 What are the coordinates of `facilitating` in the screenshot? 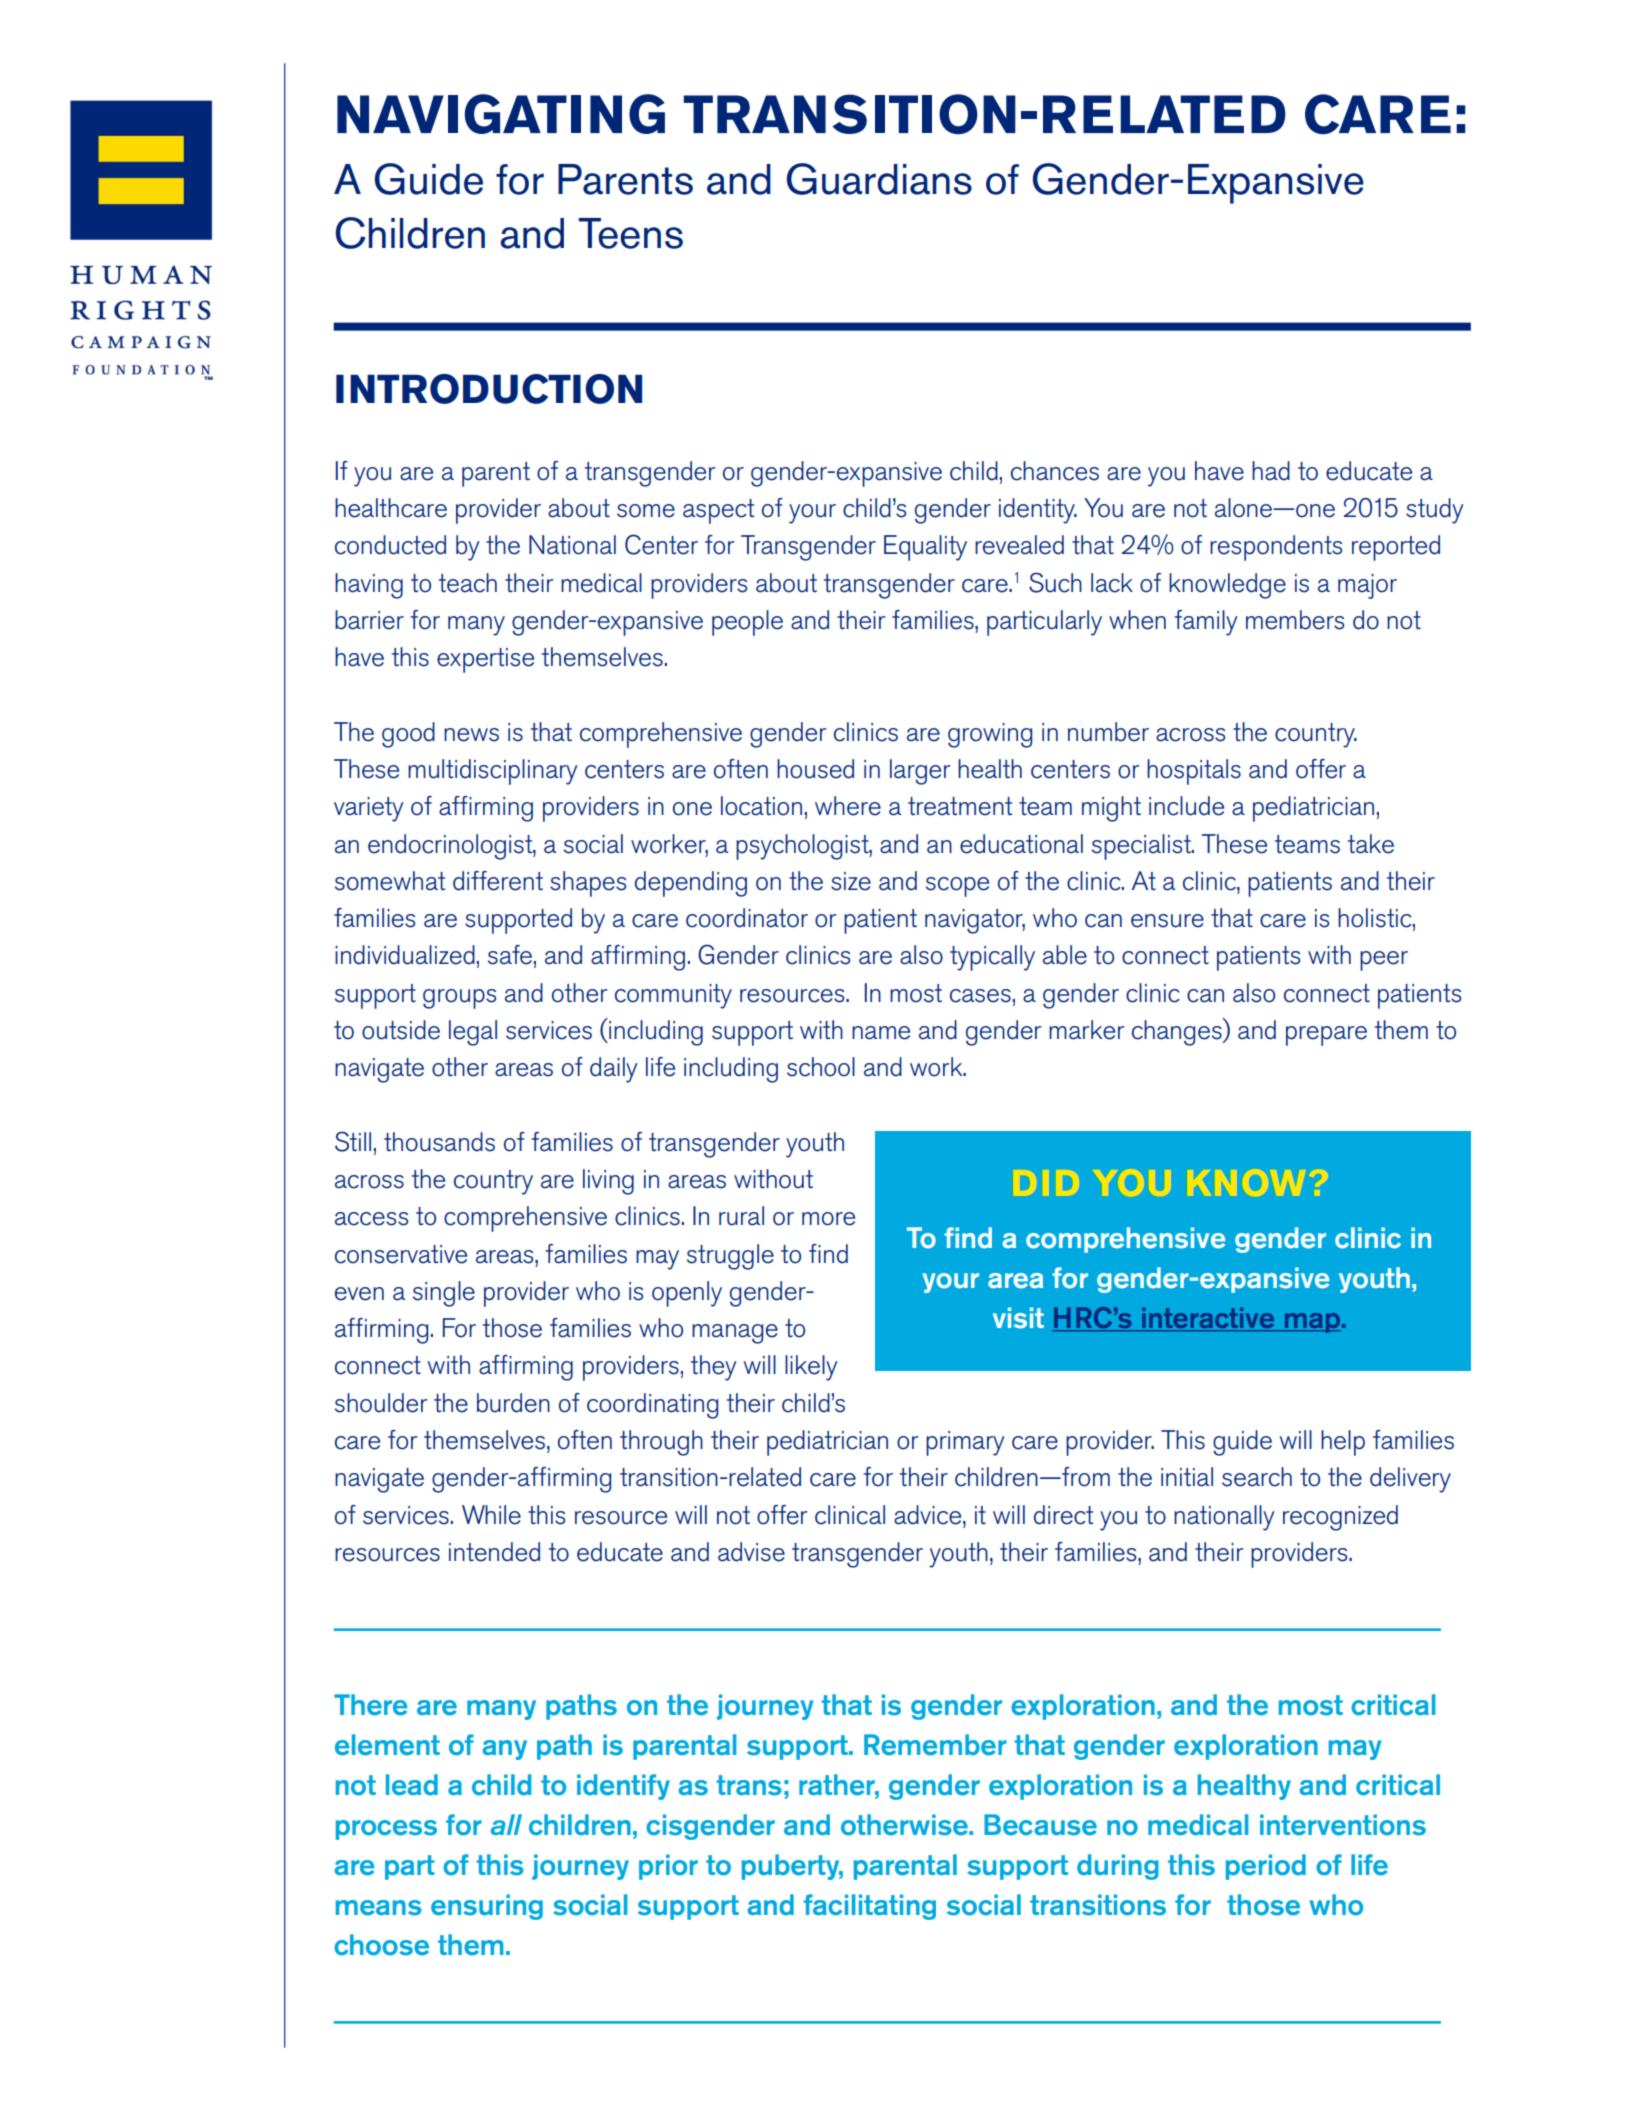 It's located at (869, 1907).
